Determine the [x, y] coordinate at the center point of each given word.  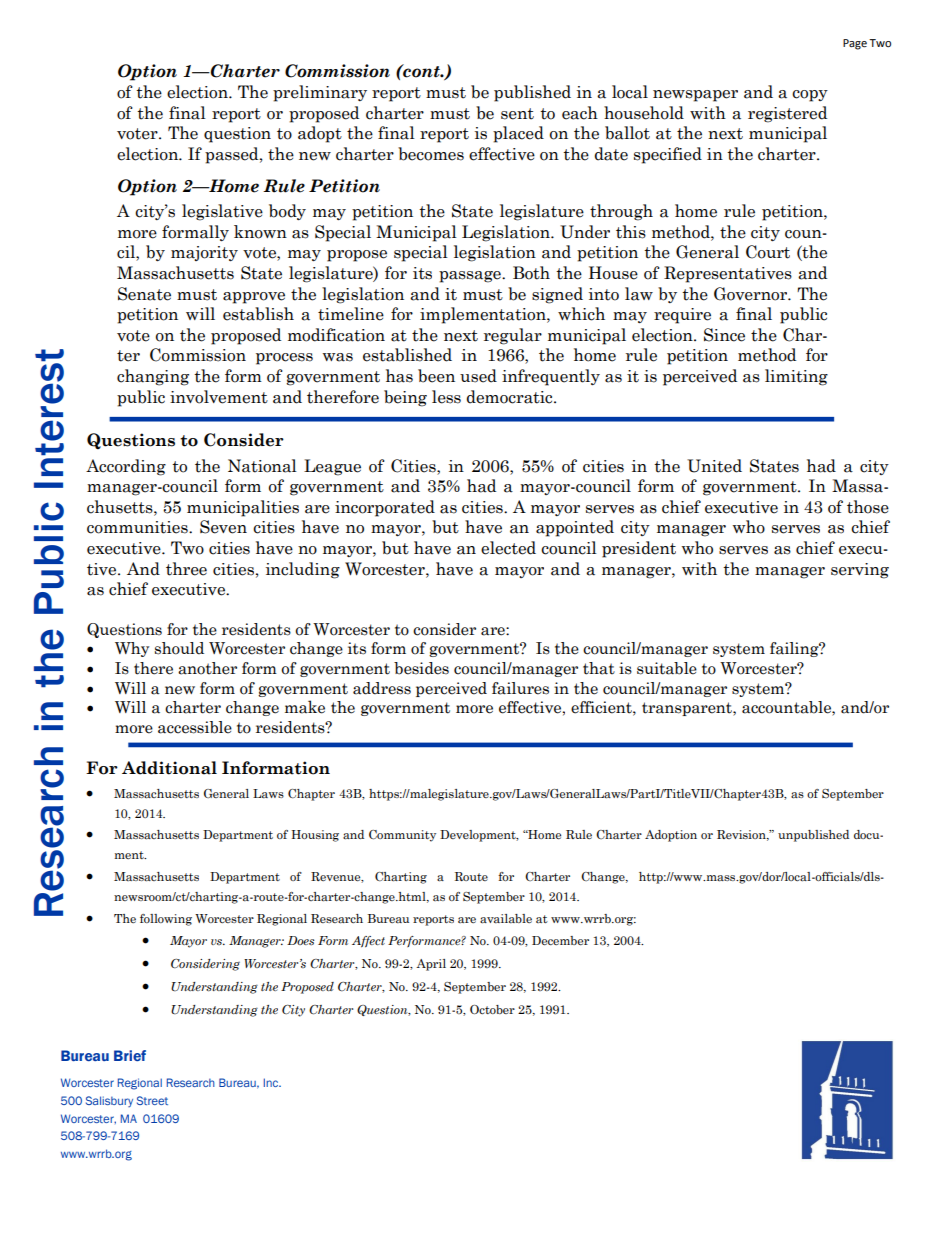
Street [152, 1100]
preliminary [320, 93]
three [186, 569]
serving [860, 571]
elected [508, 548]
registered [787, 114]
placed [518, 134]
